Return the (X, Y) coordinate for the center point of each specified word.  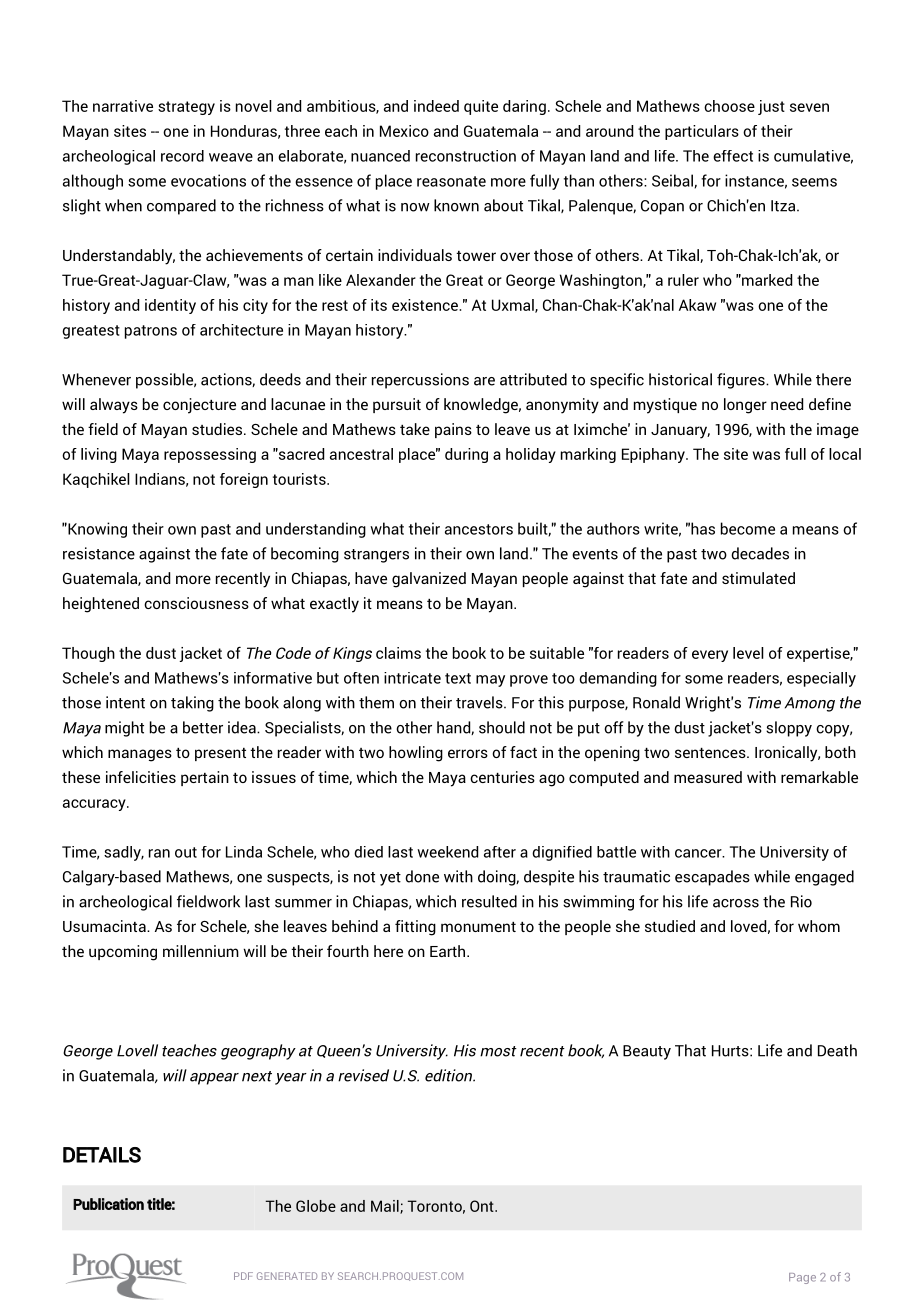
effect (733, 156)
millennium (201, 951)
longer (745, 406)
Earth (449, 951)
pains (453, 430)
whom (819, 926)
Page (802, 1278)
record (182, 156)
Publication (108, 1204)
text (458, 678)
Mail (386, 1207)
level (748, 653)
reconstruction (466, 156)
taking (192, 704)
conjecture (199, 406)
